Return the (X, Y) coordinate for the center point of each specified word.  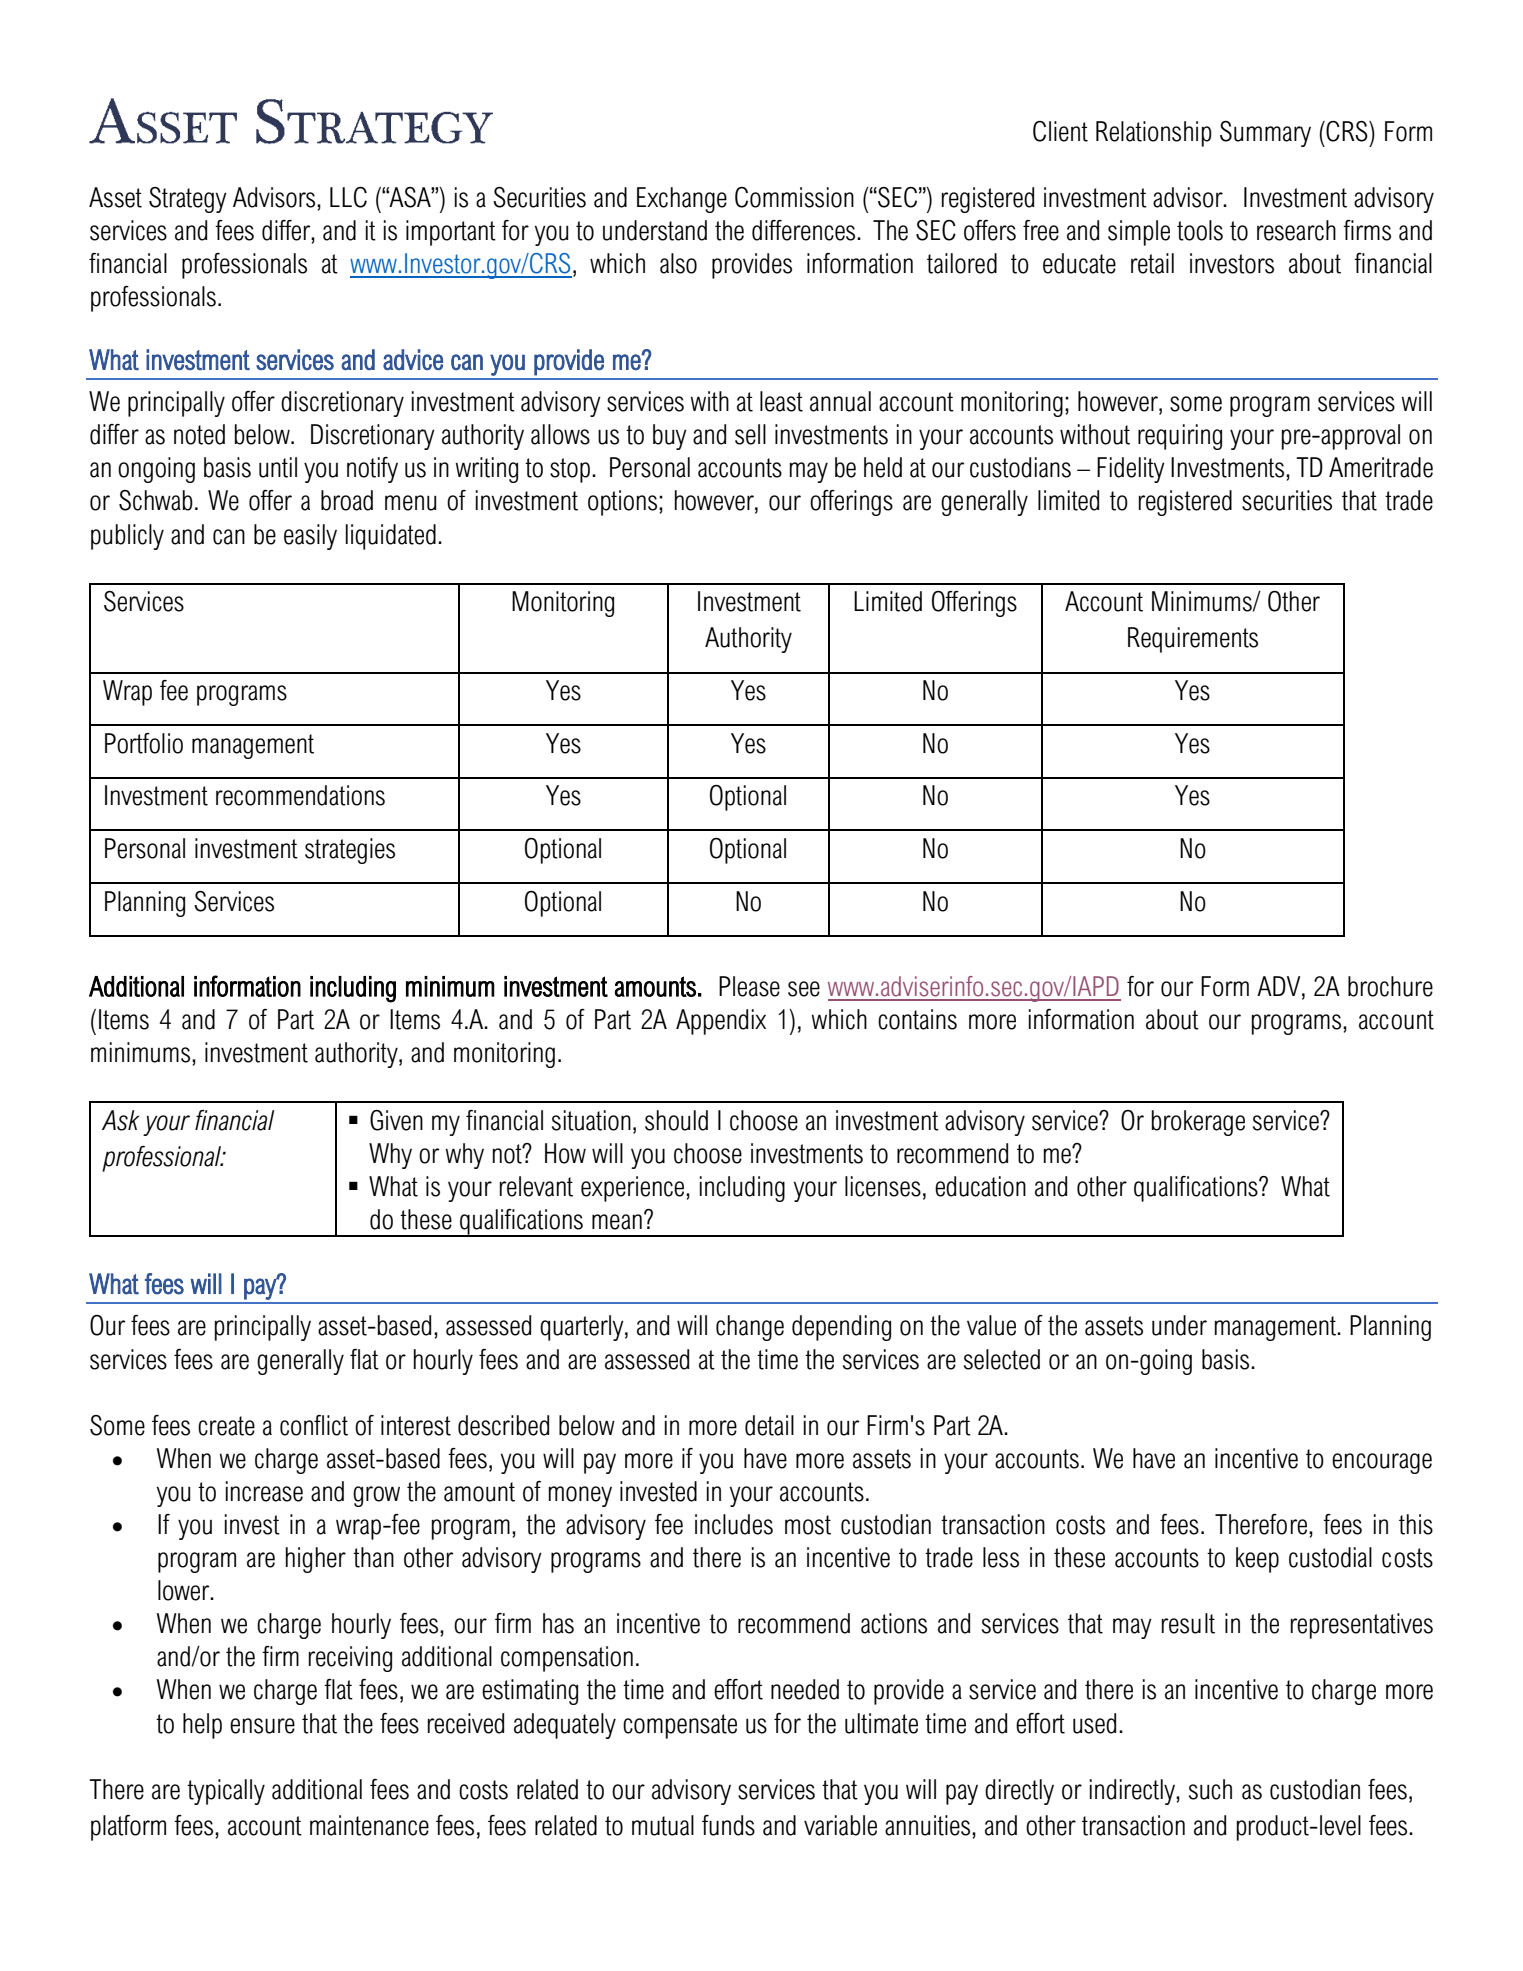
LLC (348, 197)
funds (728, 1825)
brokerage (1198, 1123)
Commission (794, 197)
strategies (350, 851)
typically (226, 1792)
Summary (1265, 134)
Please (749, 986)
